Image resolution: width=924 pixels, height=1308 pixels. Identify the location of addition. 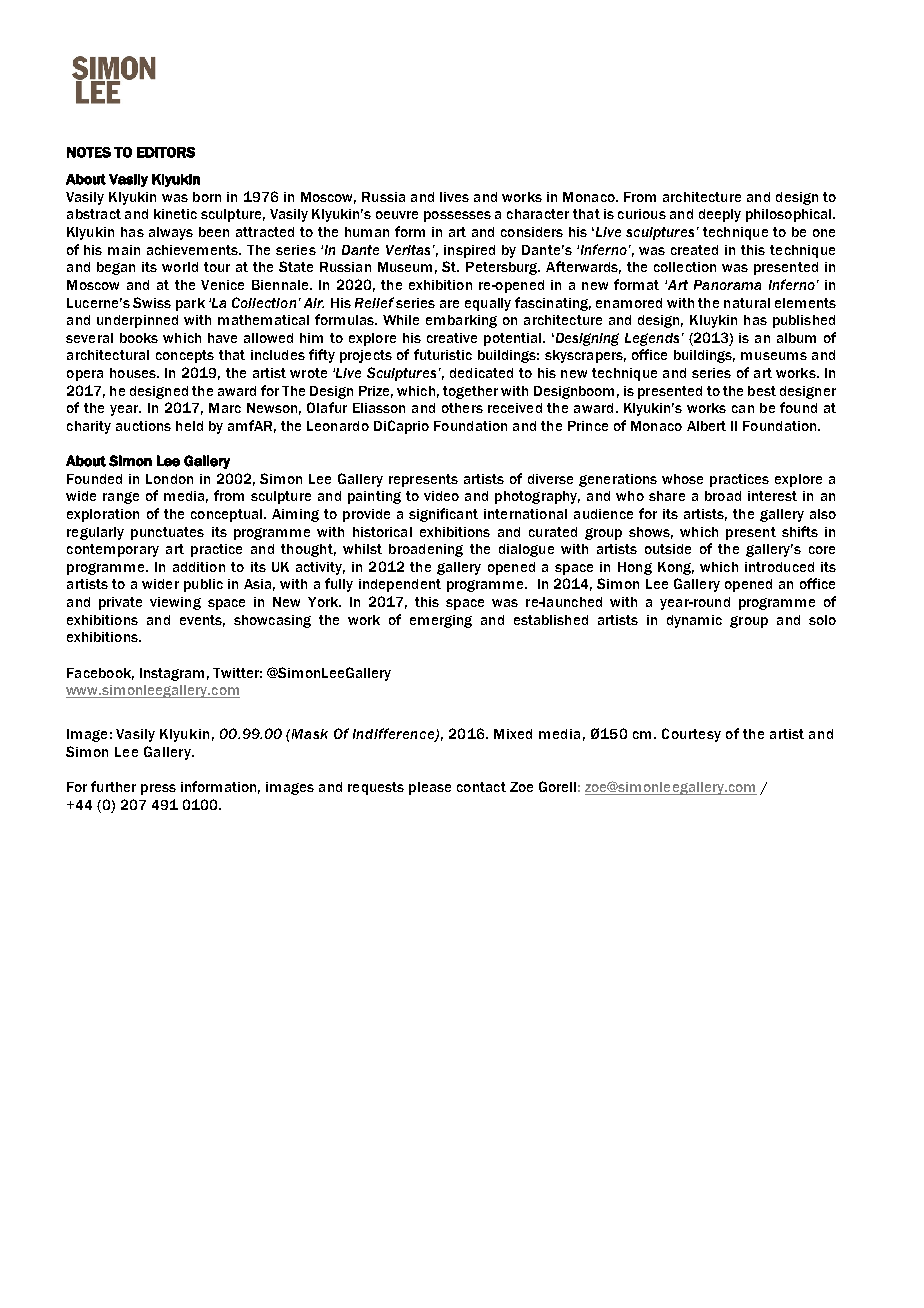
(199, 567).
